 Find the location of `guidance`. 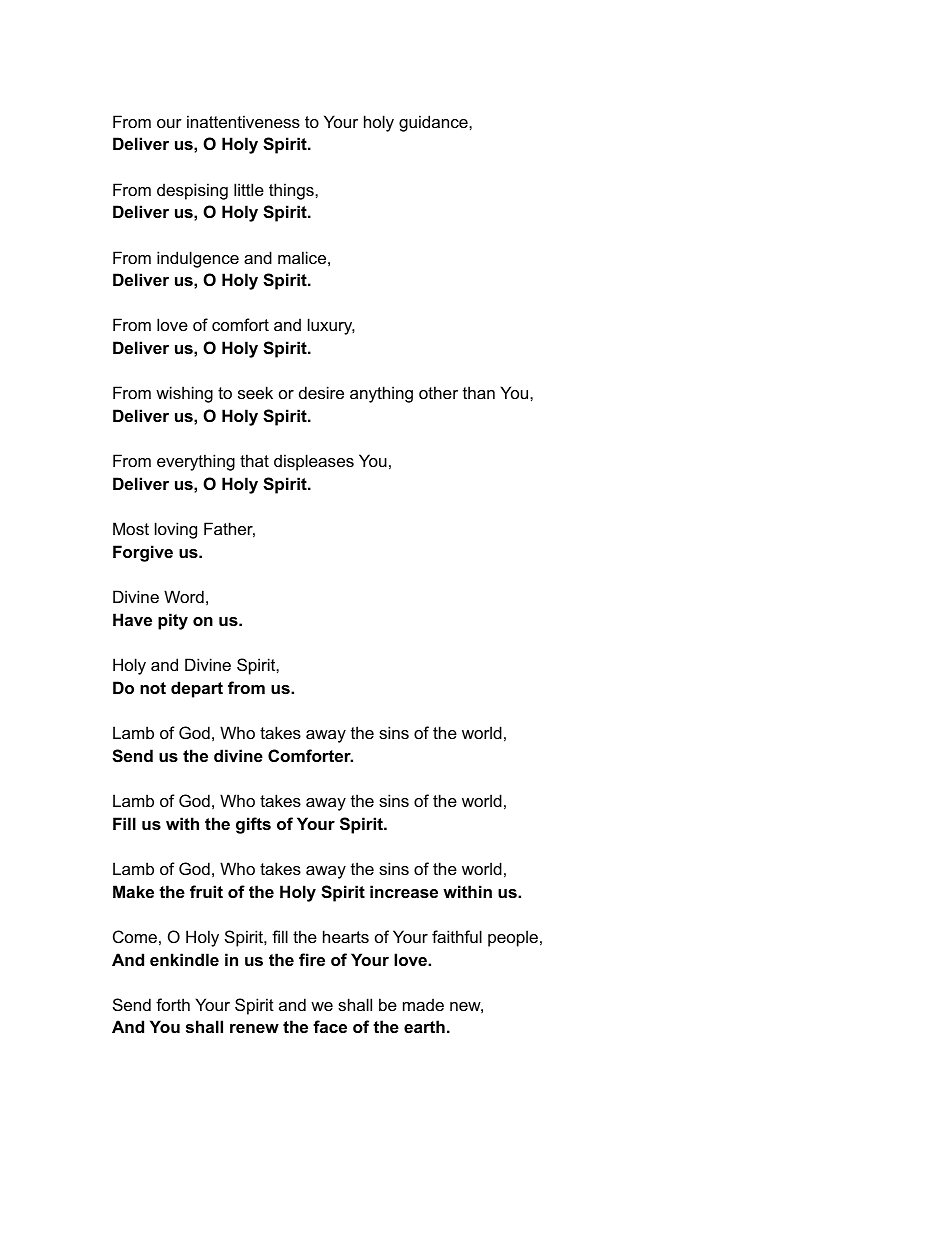

guidance is located at coordinates (434, 123).
